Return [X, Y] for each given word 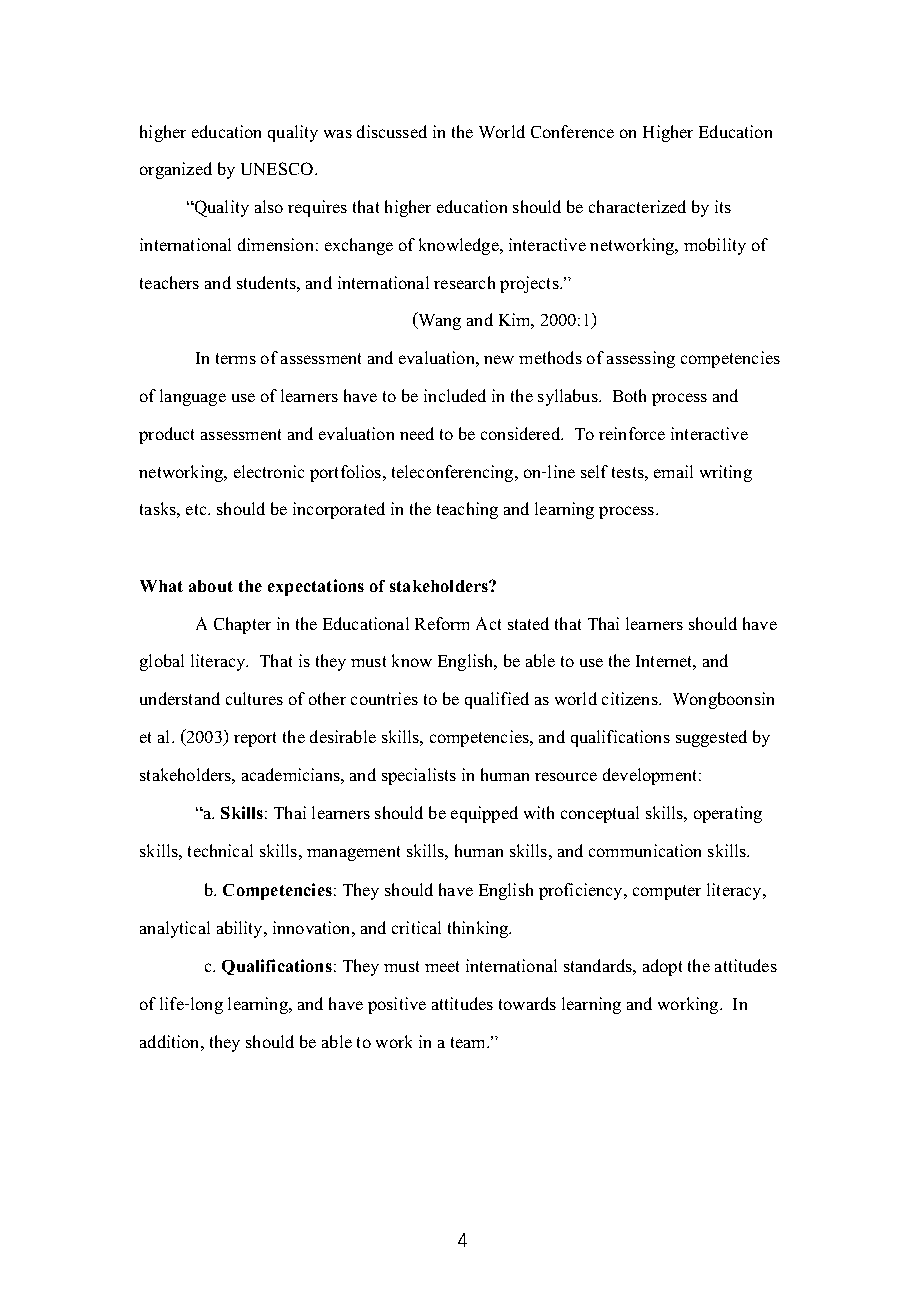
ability [241, 929]
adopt [662, 967]
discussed [392, 131]
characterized [637, 206]
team [469, 1042]
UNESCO [278, 168]
